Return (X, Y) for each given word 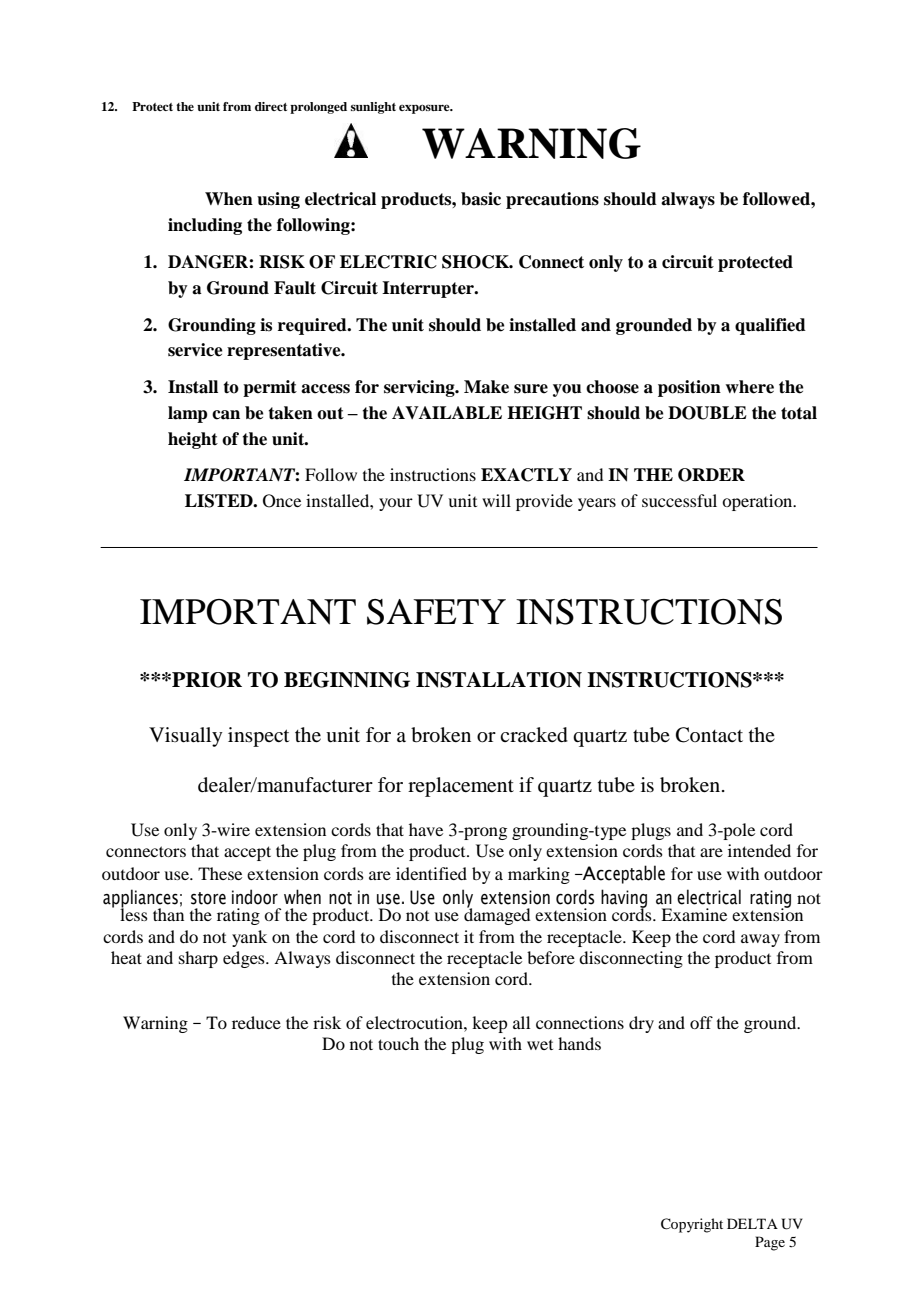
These (220, 873)
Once (282, 501)
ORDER (711, 475)
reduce (256, 1022)
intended (759, 850)
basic (481, 199)
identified (431, 873)
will (496, 500)
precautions (552, 200)
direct (271, 106)
